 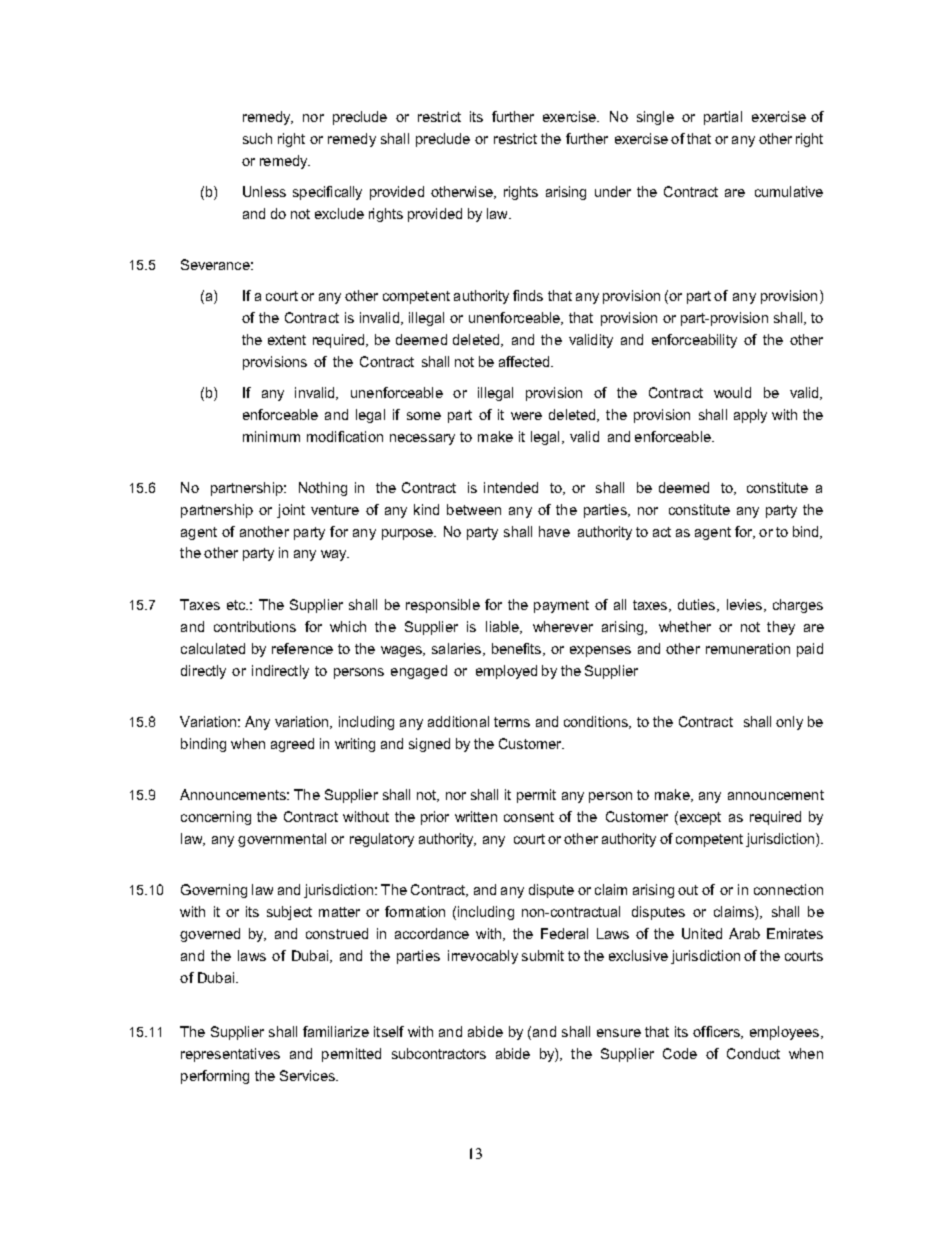 I want to click on extent, so click(x=287, y=340).
